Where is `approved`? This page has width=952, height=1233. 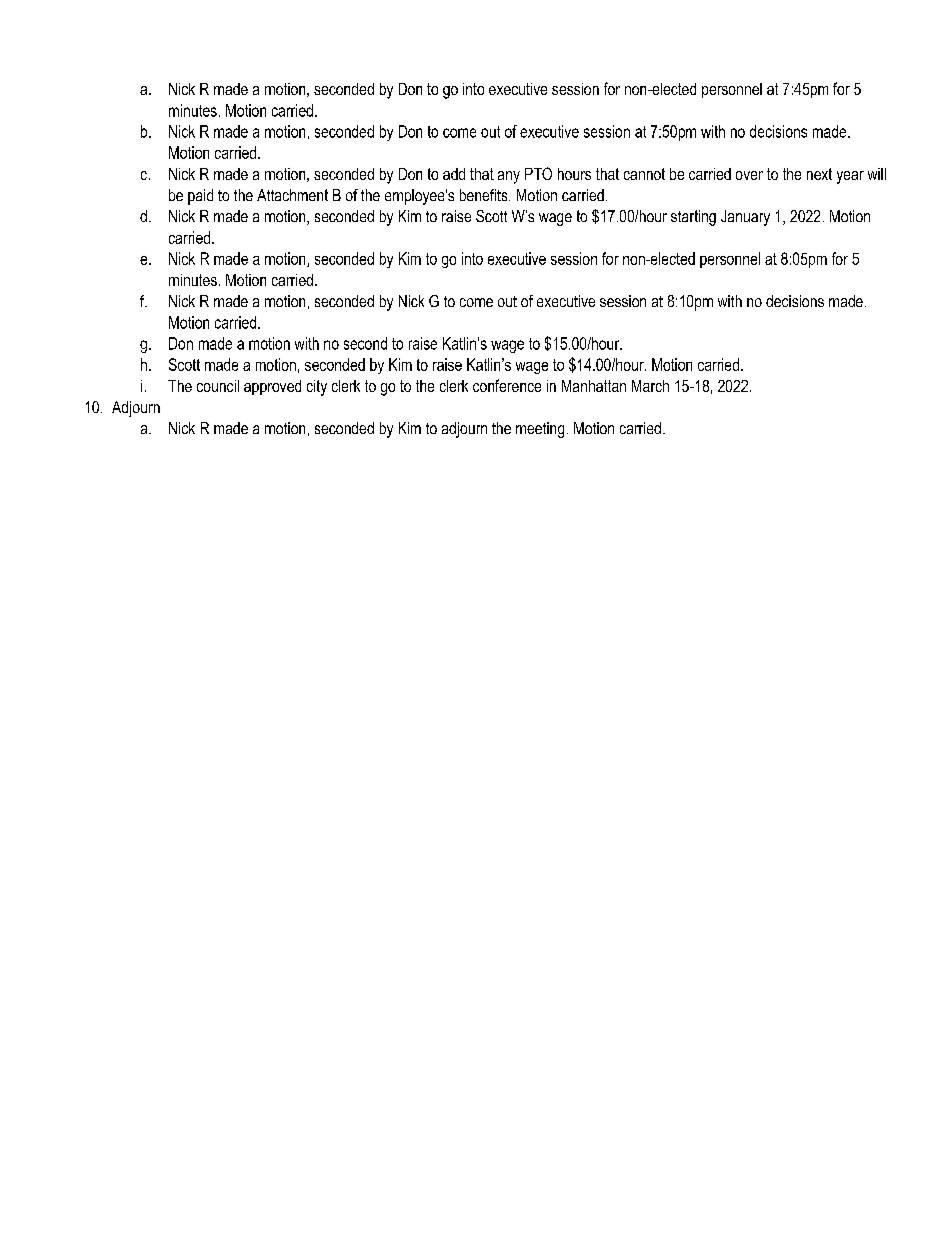 approved is located at coordinates (272, 387).
